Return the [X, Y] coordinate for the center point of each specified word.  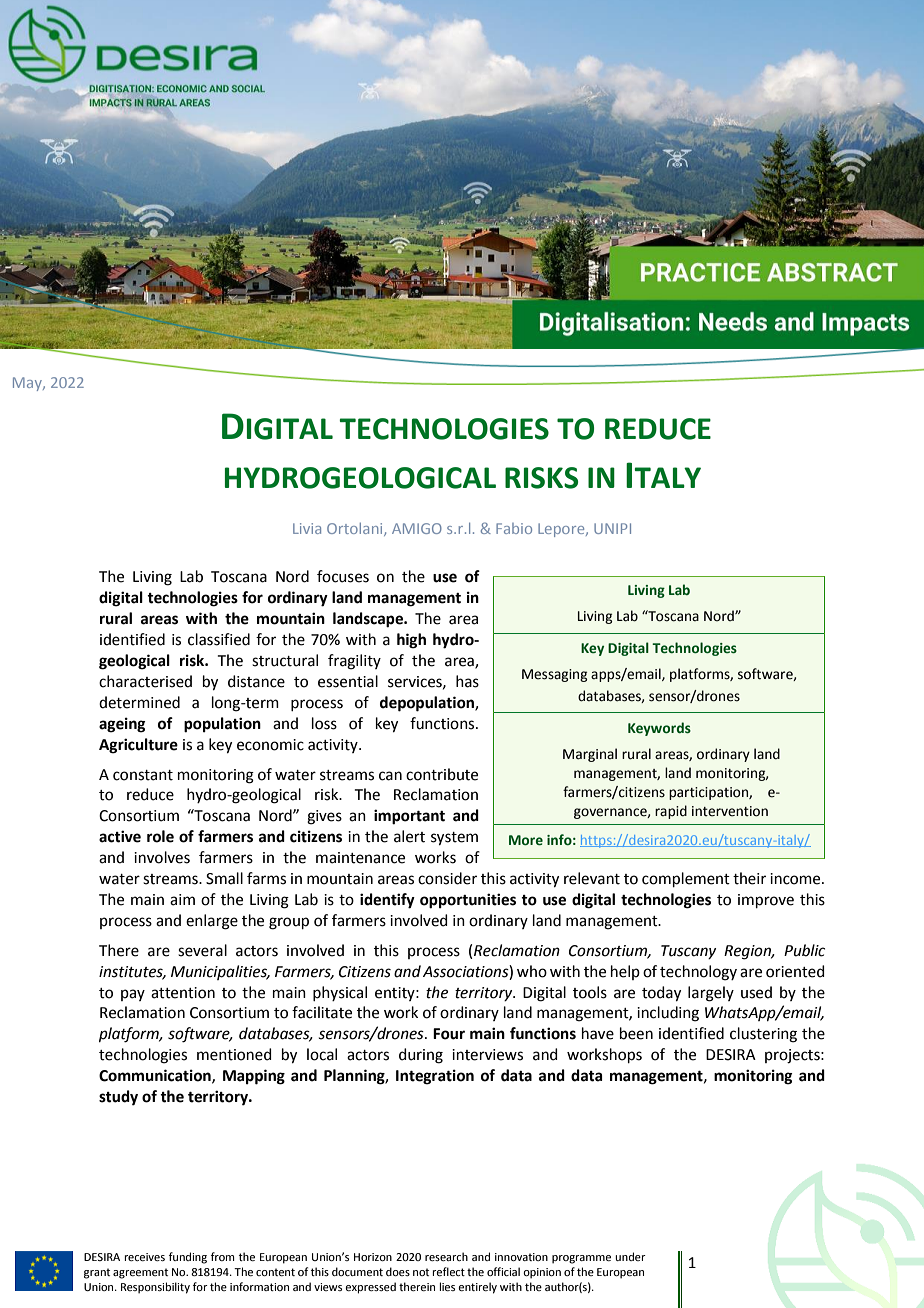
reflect [449, 1271]
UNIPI [612, 528]
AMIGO [417, 528]
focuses [343, 576]
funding [188, 1258]
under [630, 1256]
